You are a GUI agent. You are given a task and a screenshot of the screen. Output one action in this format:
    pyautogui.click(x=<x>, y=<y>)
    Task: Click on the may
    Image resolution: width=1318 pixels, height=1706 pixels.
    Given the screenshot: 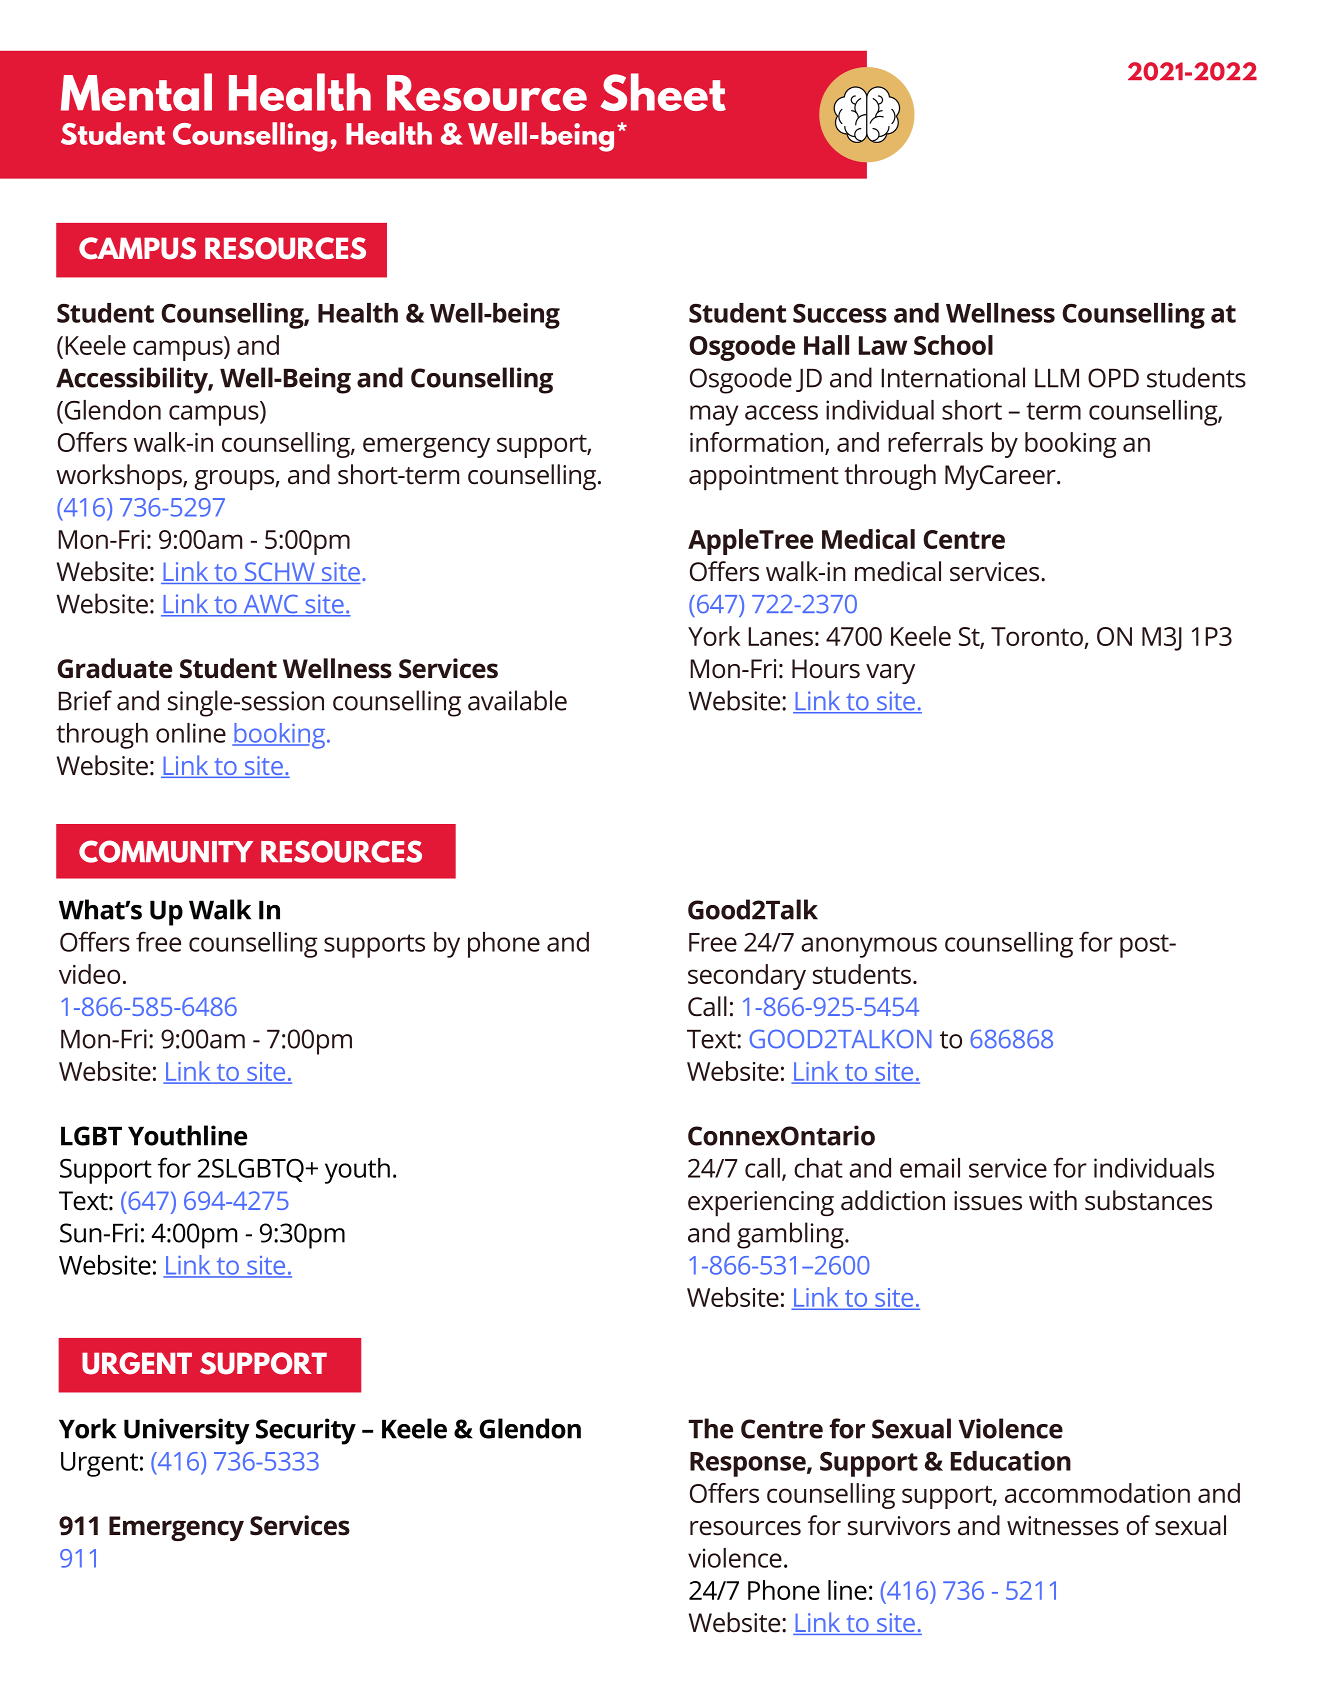 What is the action you would take?
    pyautogui.click(x=714, y=415)
